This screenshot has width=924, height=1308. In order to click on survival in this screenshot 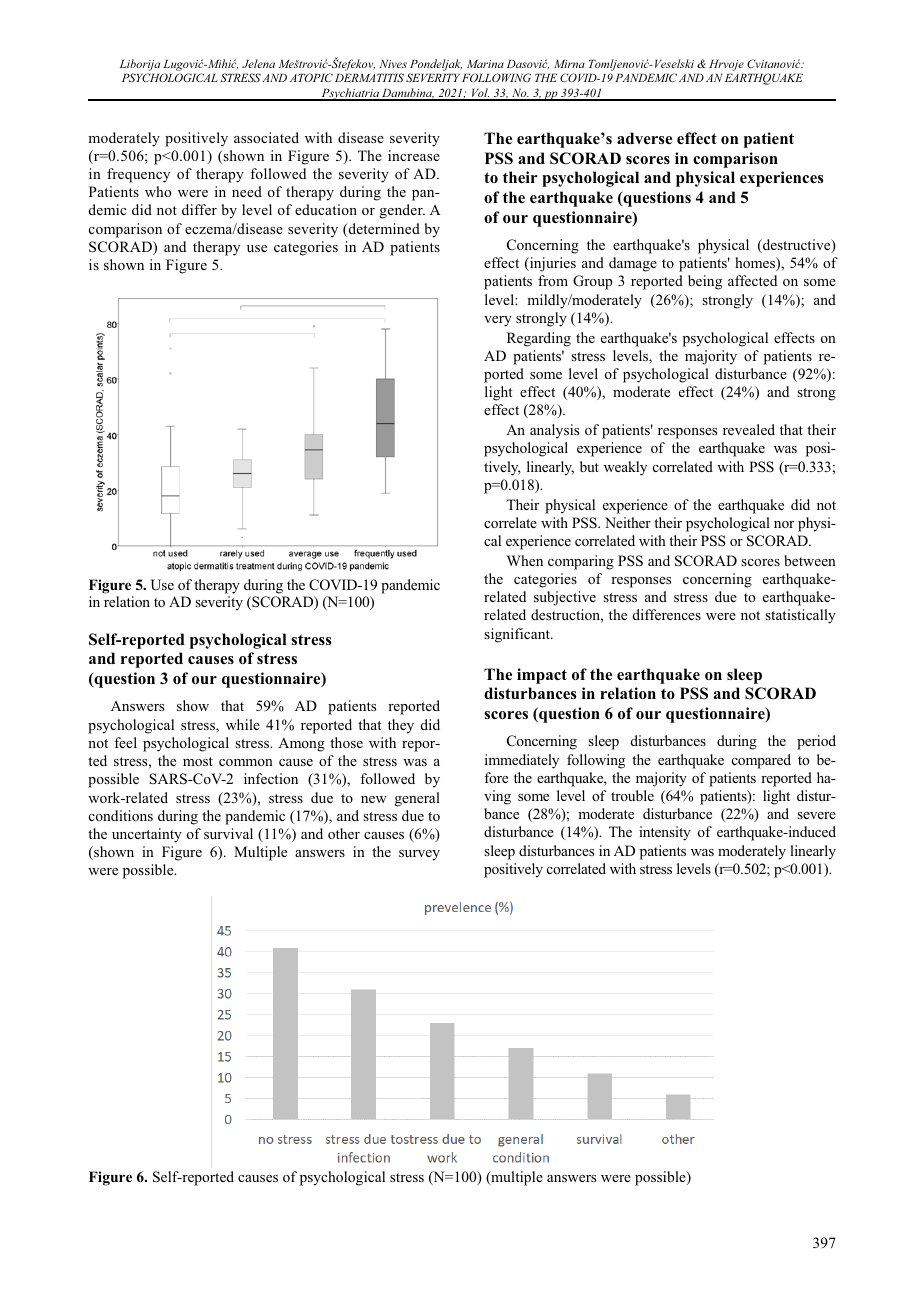, I will do `click(228, 833)`.
